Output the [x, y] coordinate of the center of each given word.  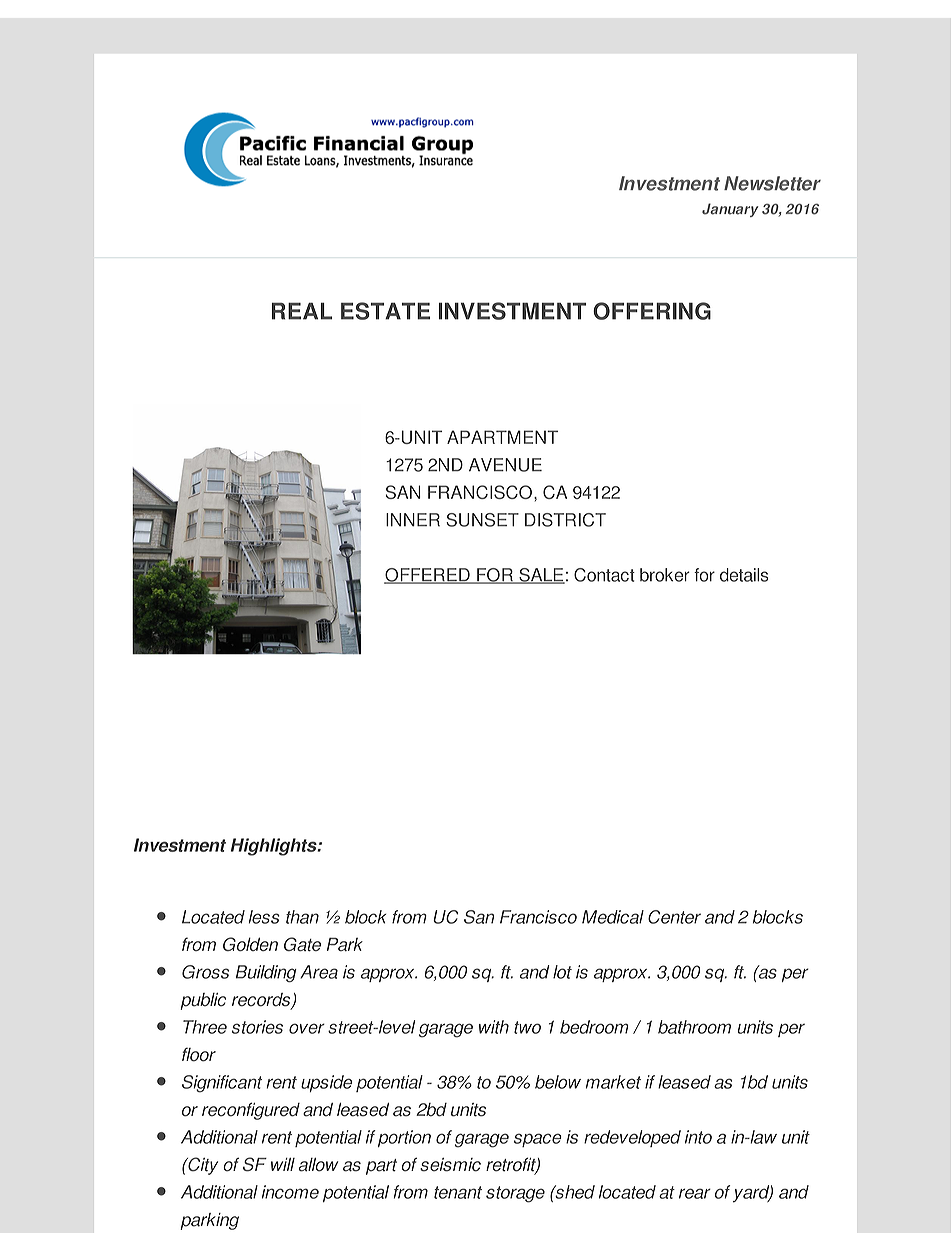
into [698, 1137]
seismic [450, 1165]
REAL [302, 311]
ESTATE [385, 311]
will [283, 1164]
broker [665, 575]
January [730, 210]
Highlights [275, 847]
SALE [541, 576]
